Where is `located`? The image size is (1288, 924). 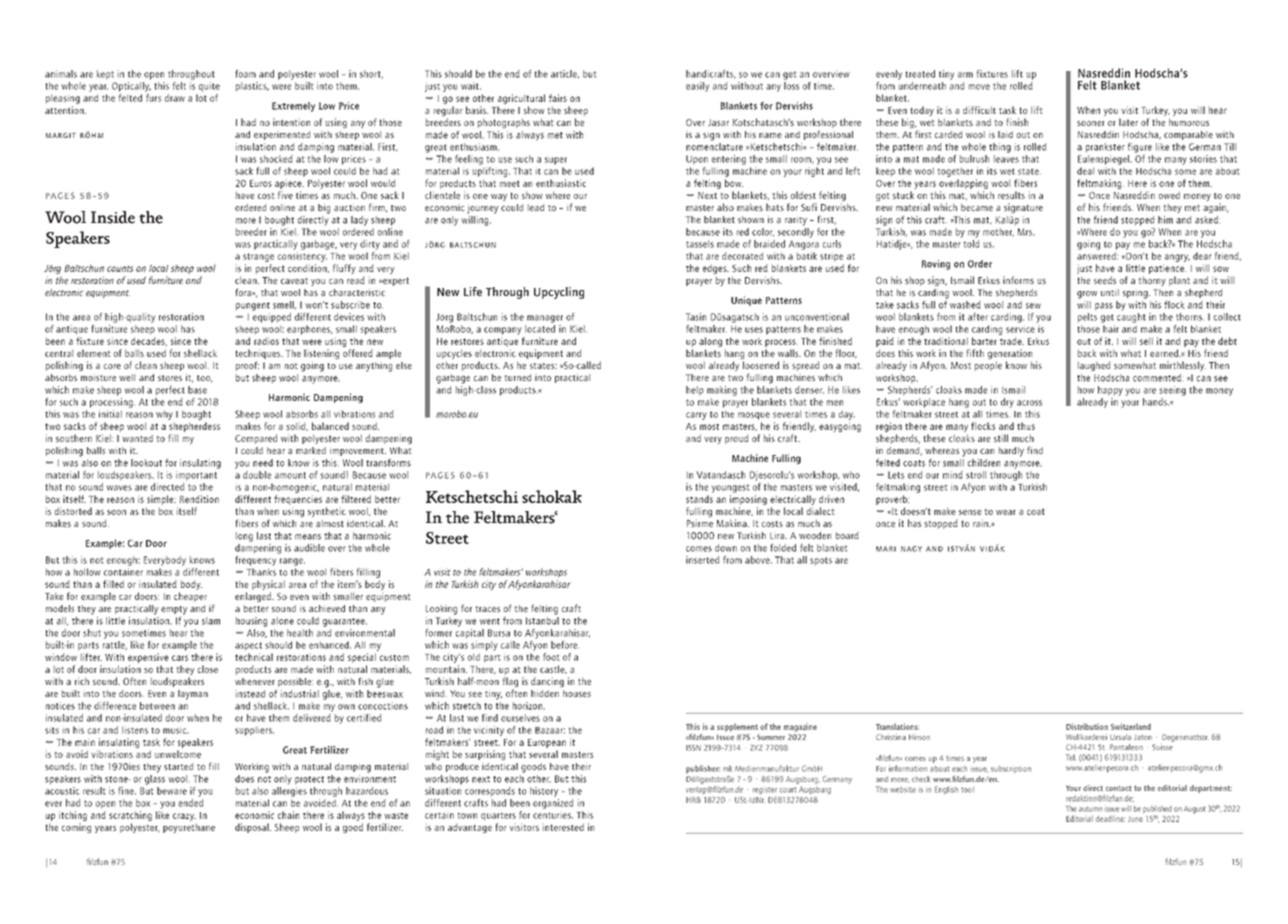
located is located at coordinates (540, 329).
